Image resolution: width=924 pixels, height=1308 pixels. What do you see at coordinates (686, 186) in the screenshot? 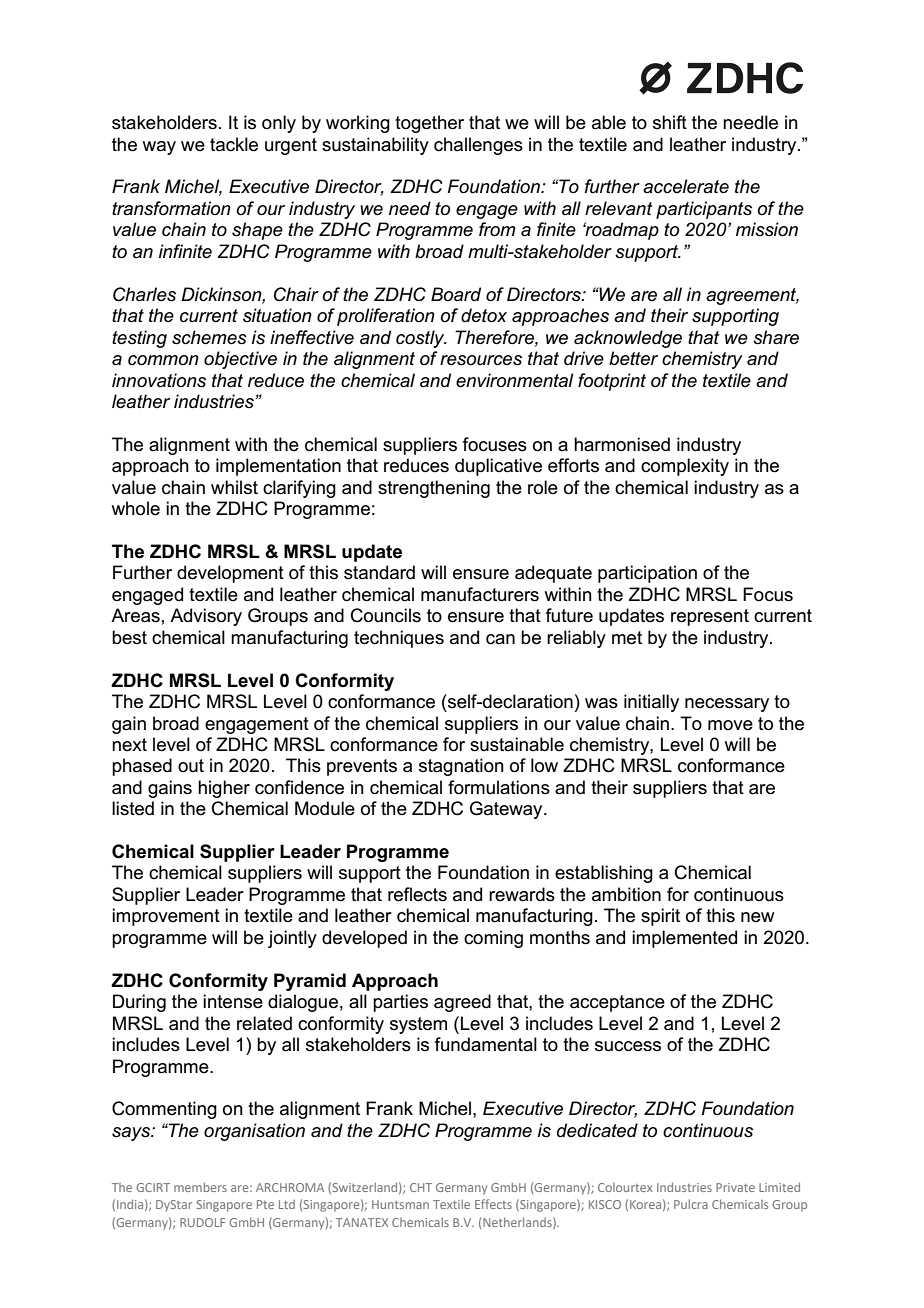
I see `accelerate` at bounding box center [686, 186].
